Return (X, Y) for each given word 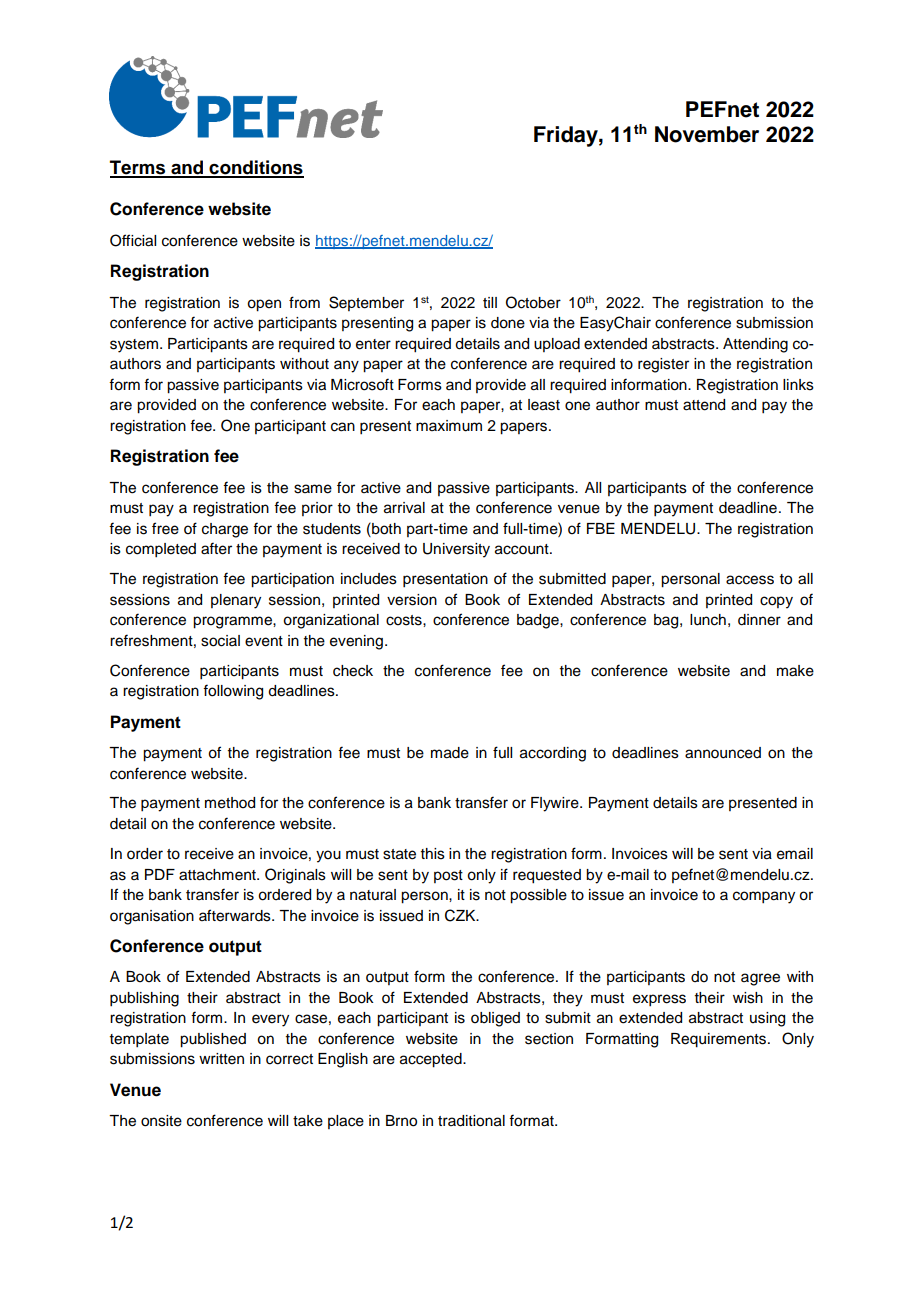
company (764, 897)
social (220, 641)
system (134, 346)
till (490, 302)
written (221, 1059)
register (663, 365)
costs (405, 620)
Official (133, 240)
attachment (218, 875)
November (707, 134)
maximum (449, 426)
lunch (708, 620)
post (448, 876)
